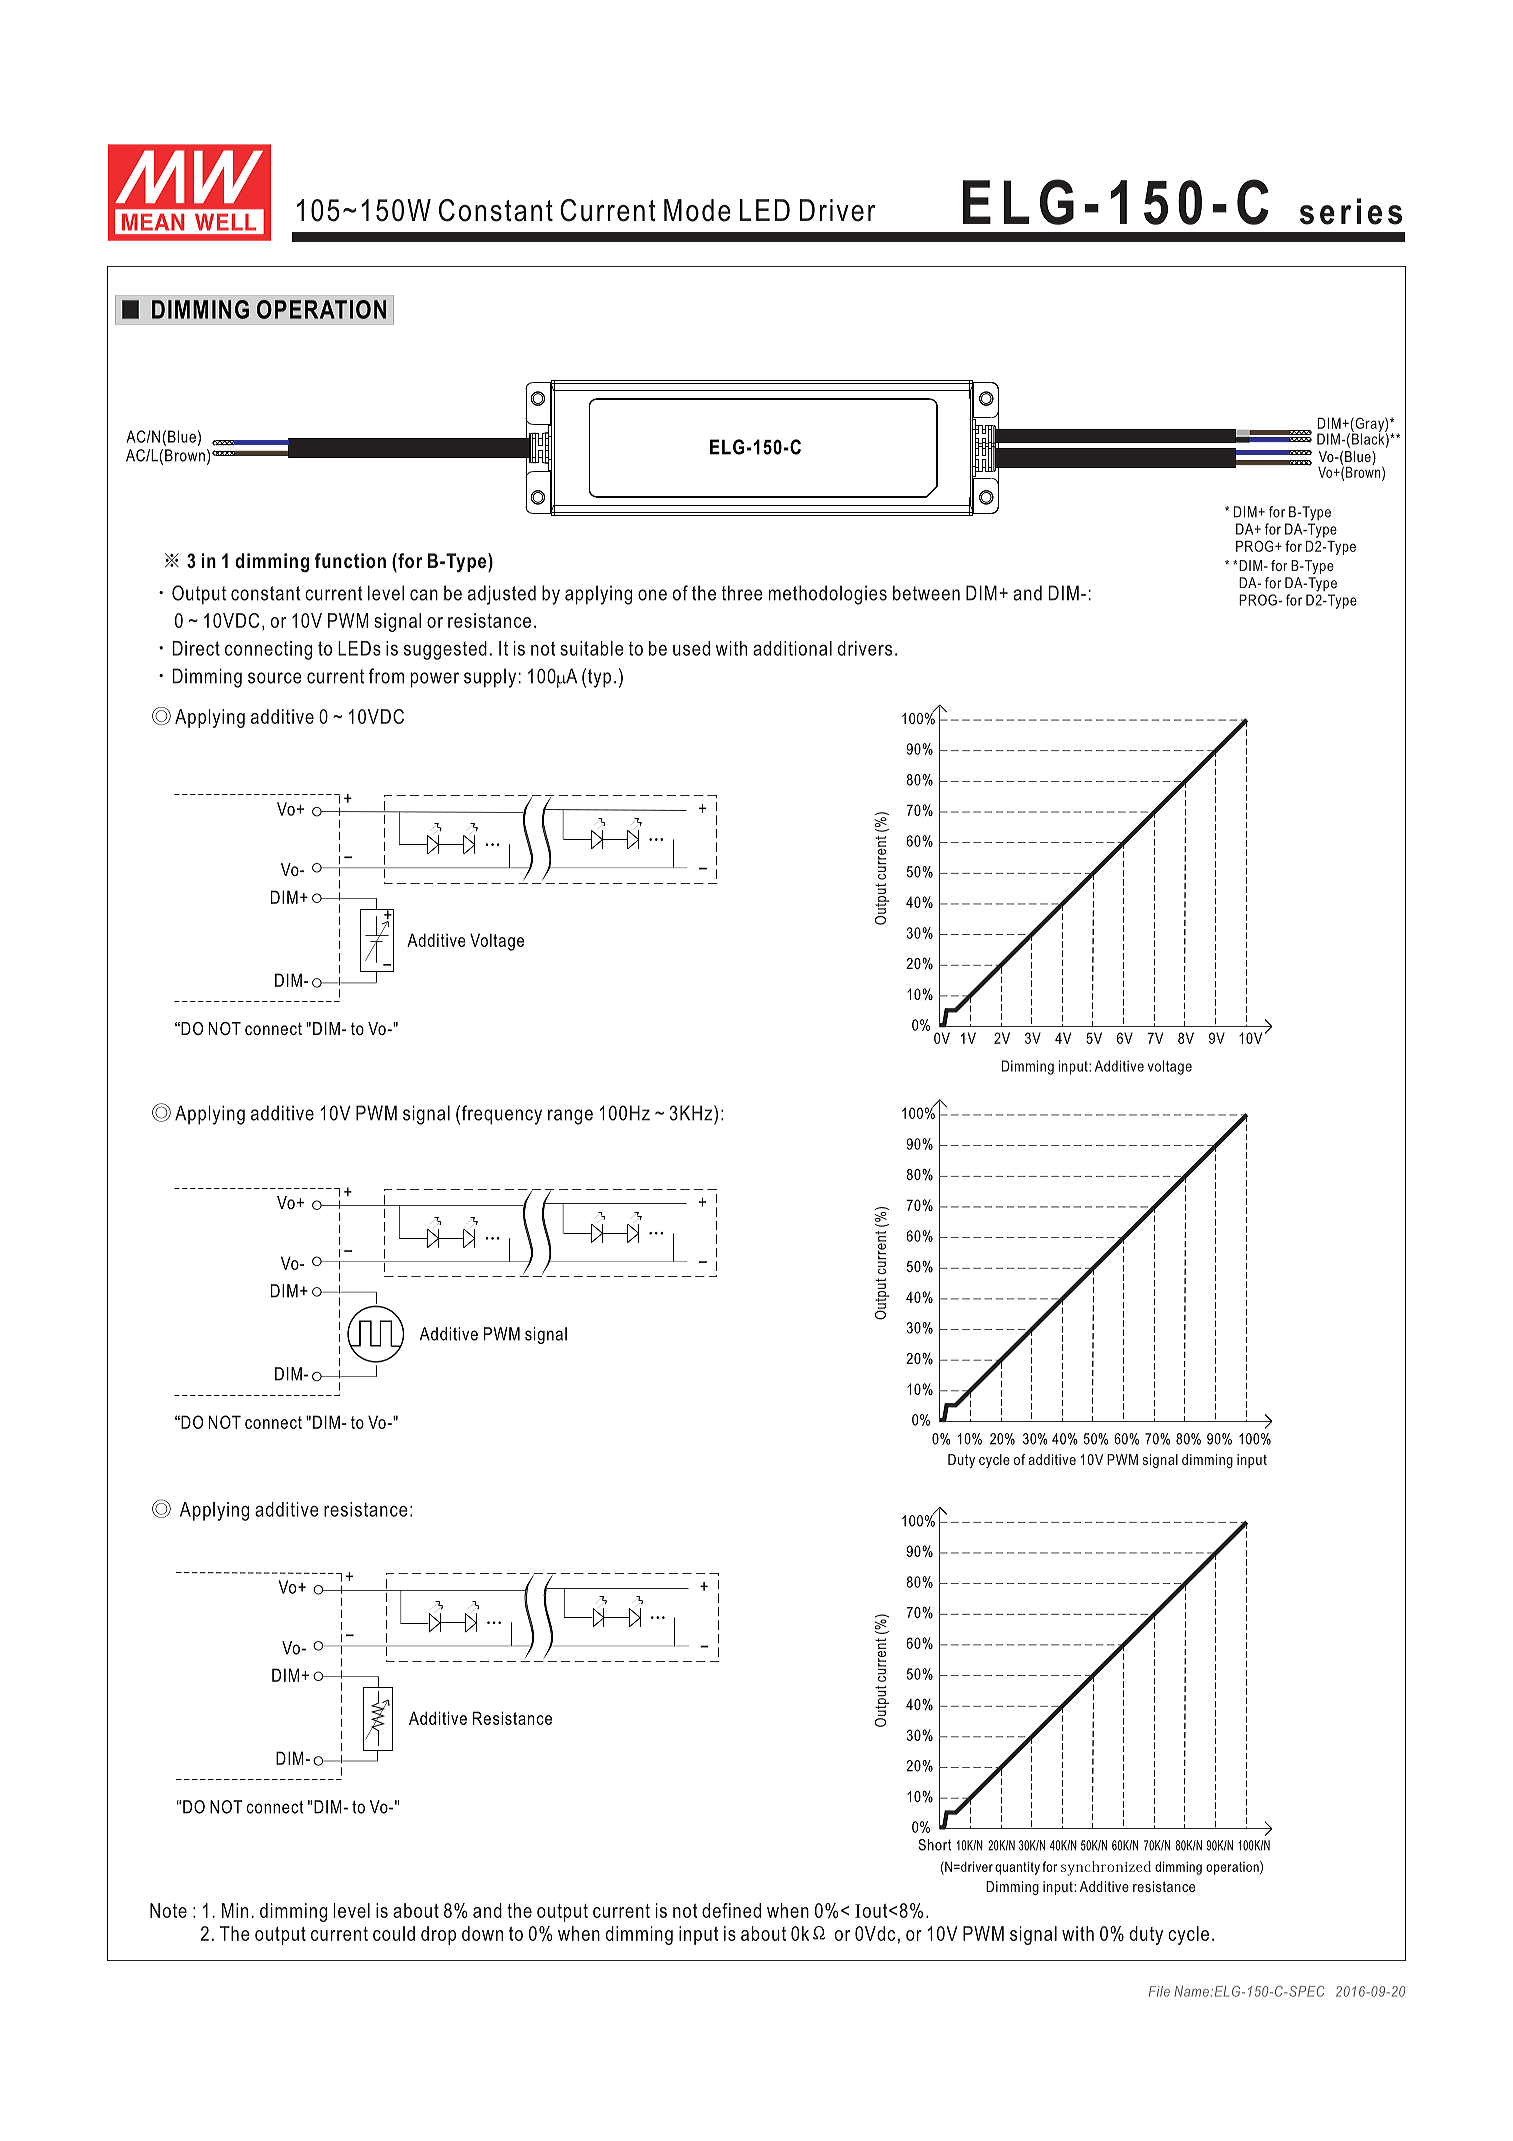 The image size is (1513, 2141). I want to click on Mode, so click(697, 210).
